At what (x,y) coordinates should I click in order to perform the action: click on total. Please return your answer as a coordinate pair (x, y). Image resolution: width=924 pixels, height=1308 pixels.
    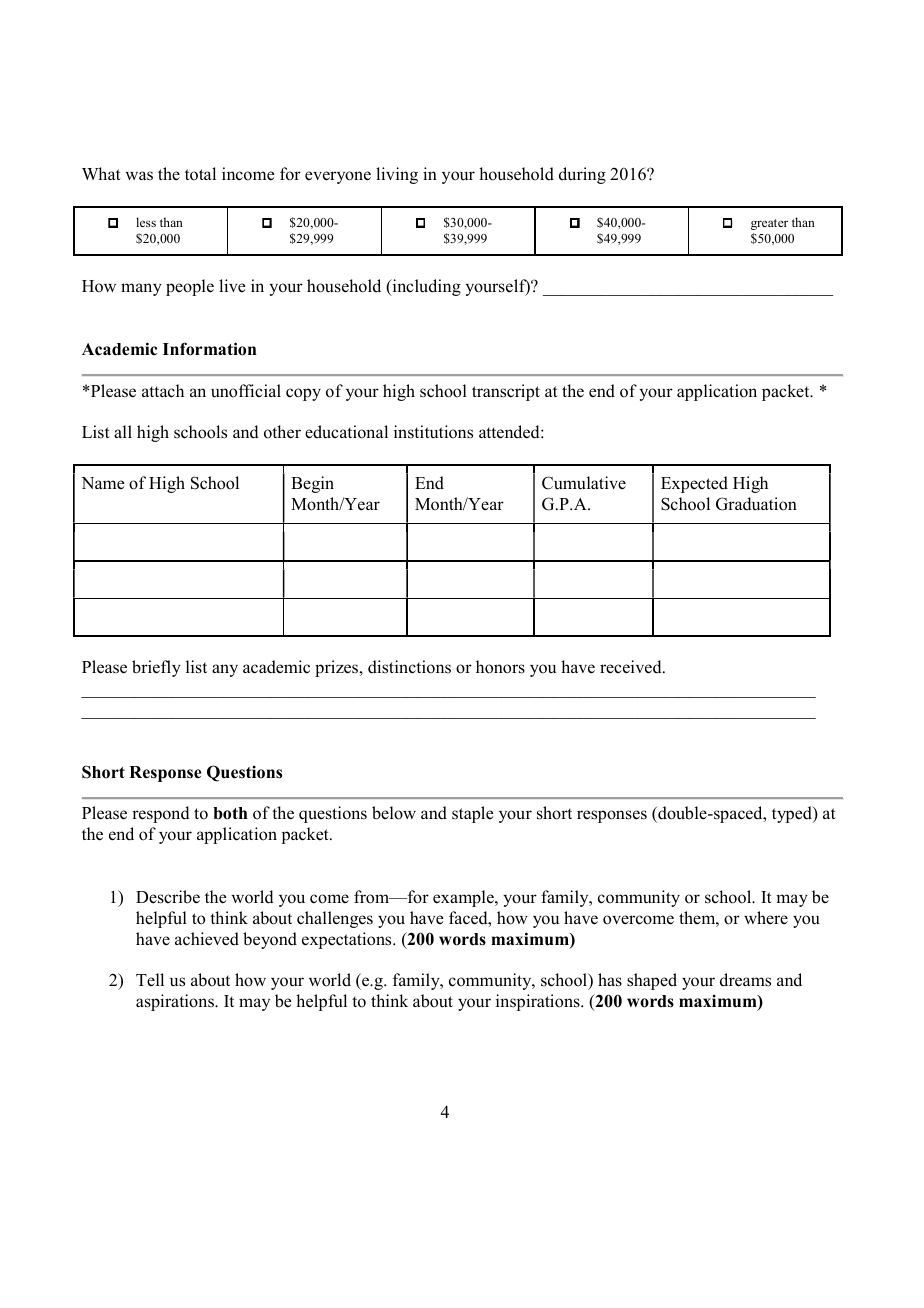
    Looking at the image, I should click on (200, 174).
